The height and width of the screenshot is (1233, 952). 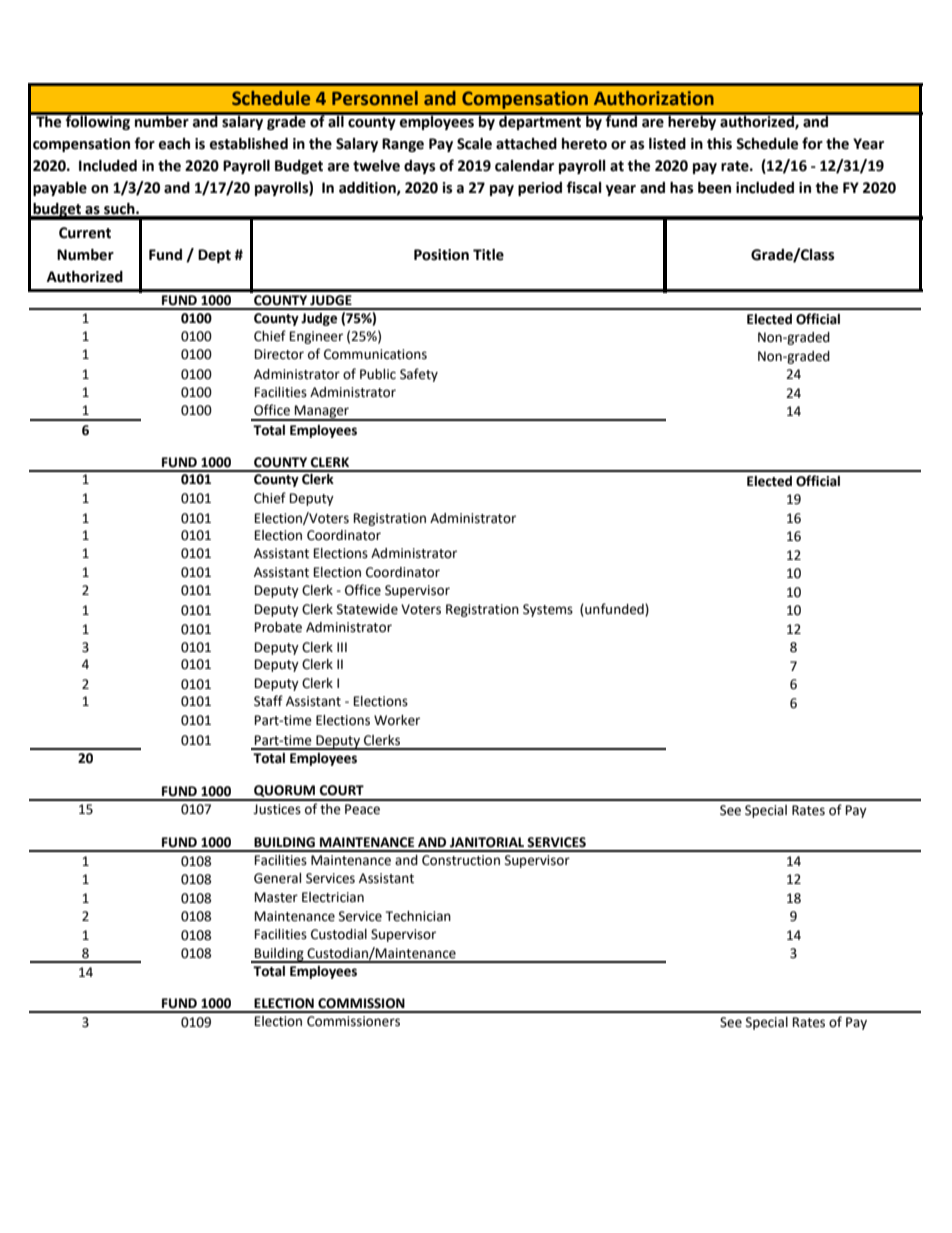 I want to click on Statewide, so click(x=367, y=609).
